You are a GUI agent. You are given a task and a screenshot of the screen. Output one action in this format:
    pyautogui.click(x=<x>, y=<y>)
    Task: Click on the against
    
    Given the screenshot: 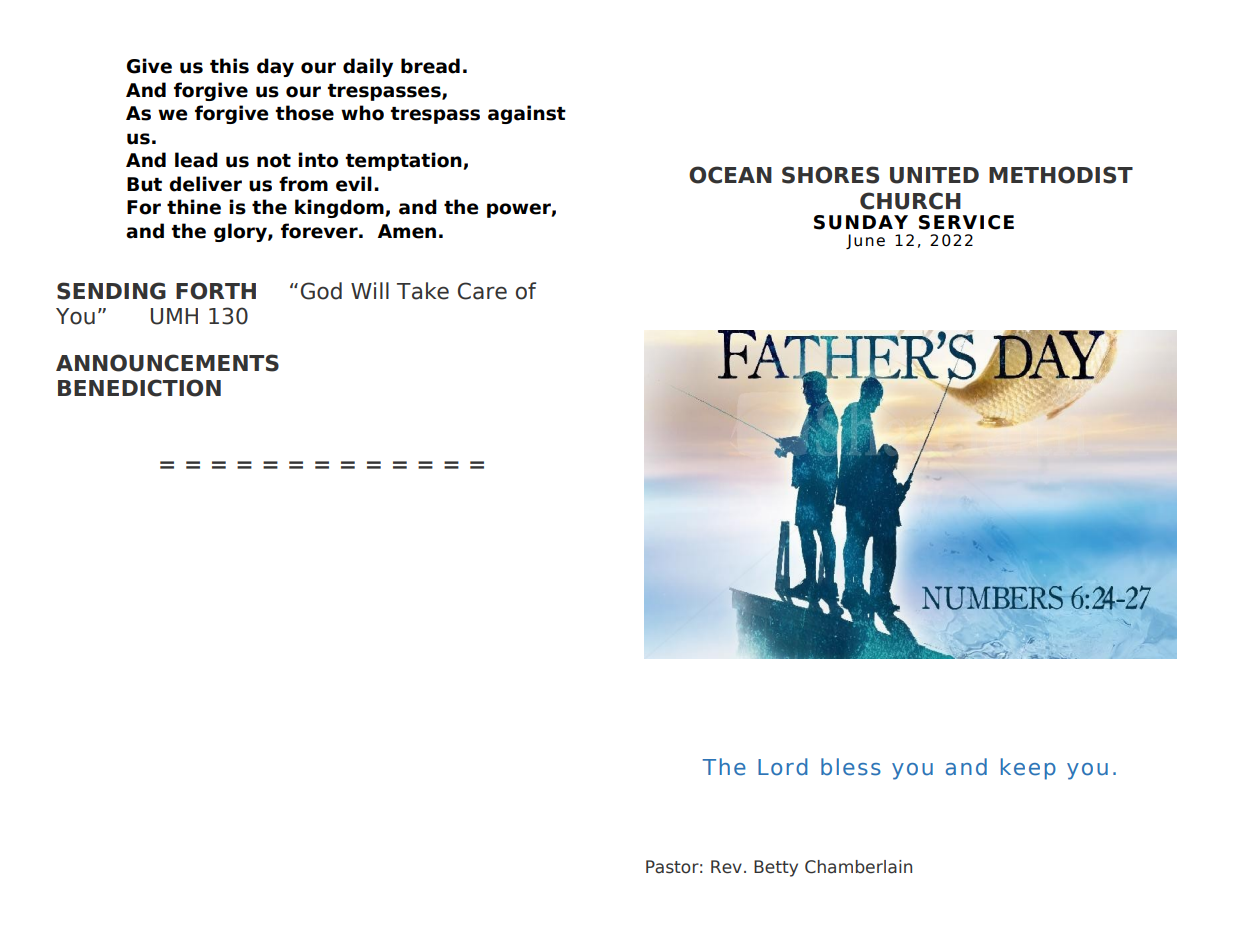 What is the action you would take?
    pyautogui.click(x=527, y=114)
